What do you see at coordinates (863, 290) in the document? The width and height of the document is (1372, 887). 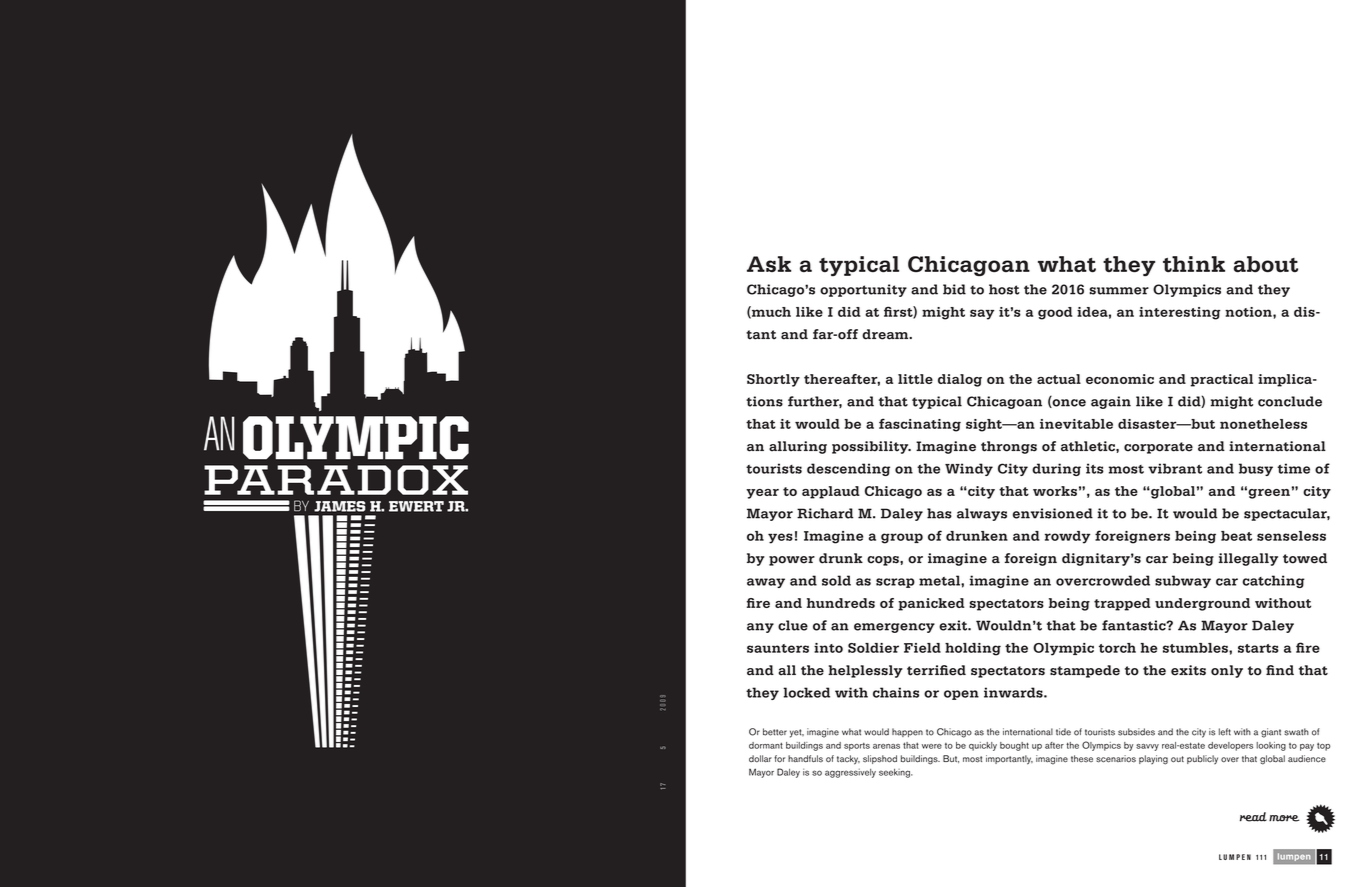 I see `opportunity` at bounding box center [863, 290].
